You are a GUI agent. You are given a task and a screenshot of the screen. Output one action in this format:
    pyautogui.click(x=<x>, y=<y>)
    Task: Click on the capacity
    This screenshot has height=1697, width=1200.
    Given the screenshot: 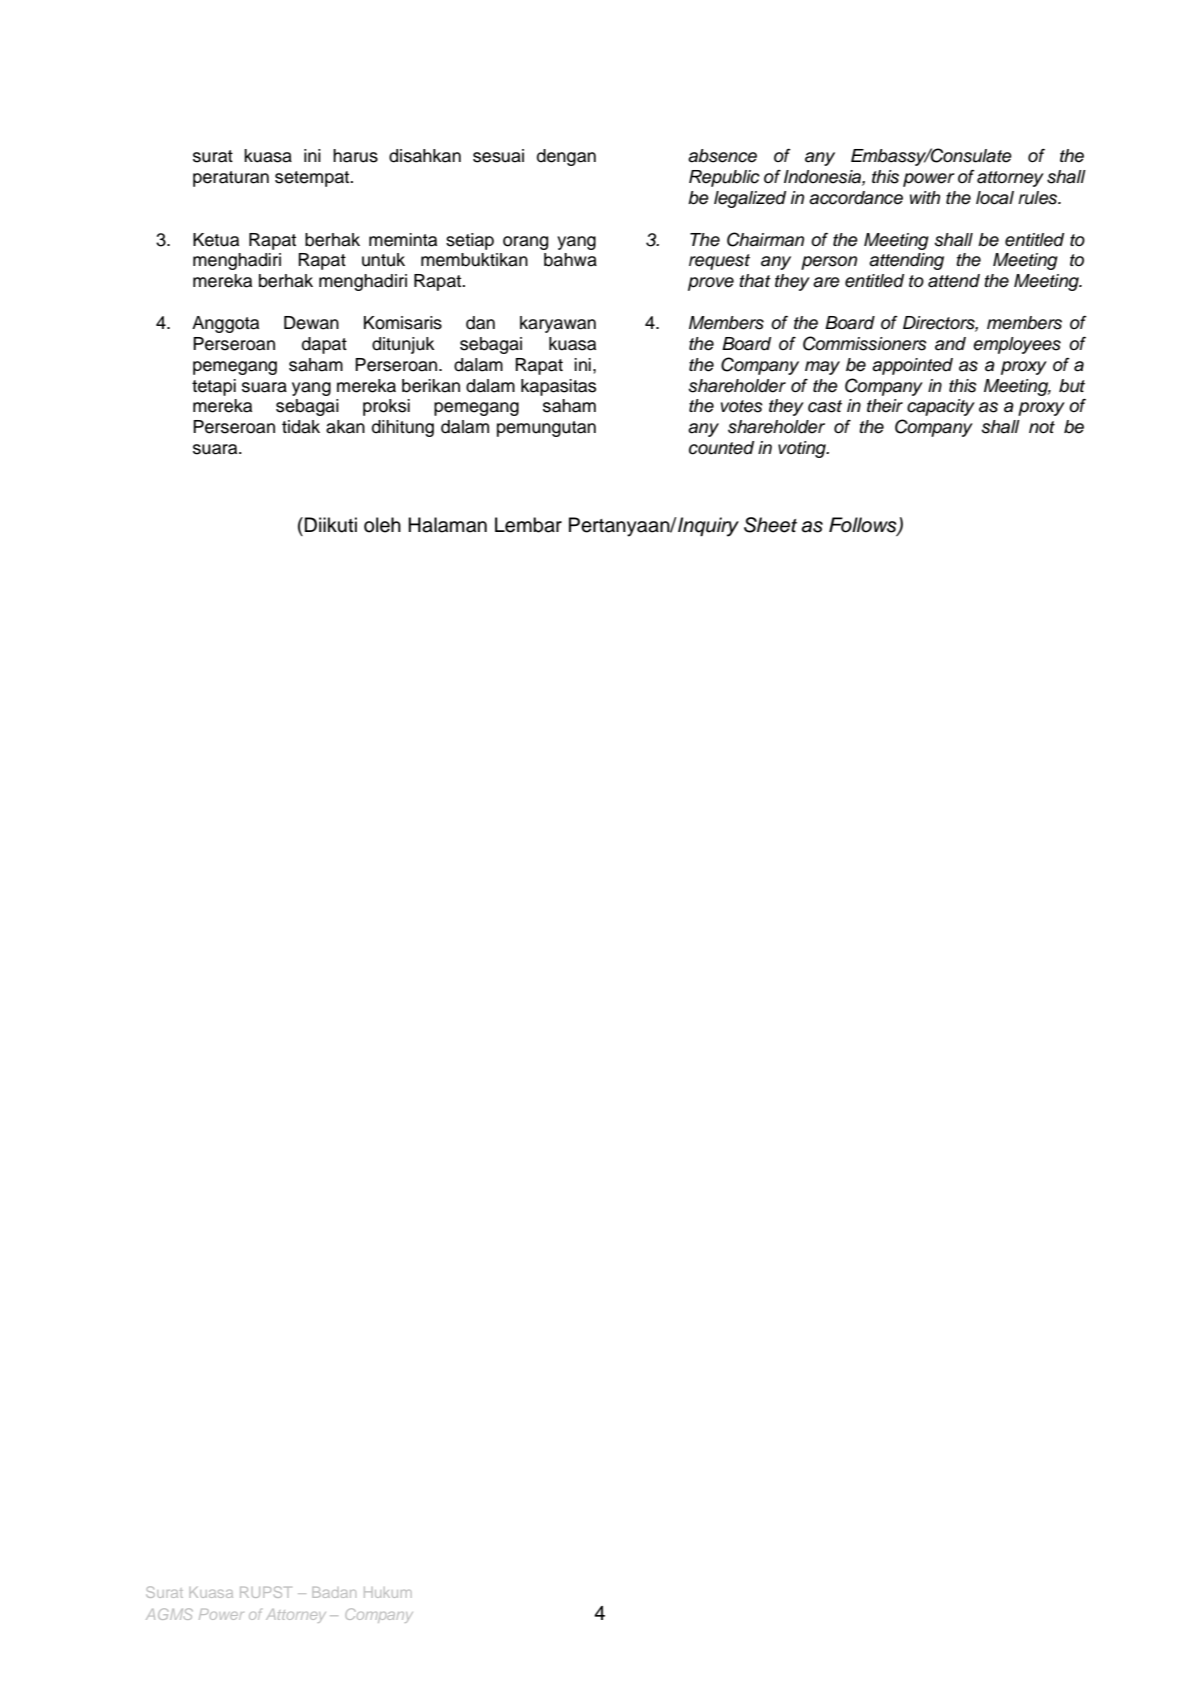 What is the action you would take?
    pyautogui.click(x=941, y=407)
